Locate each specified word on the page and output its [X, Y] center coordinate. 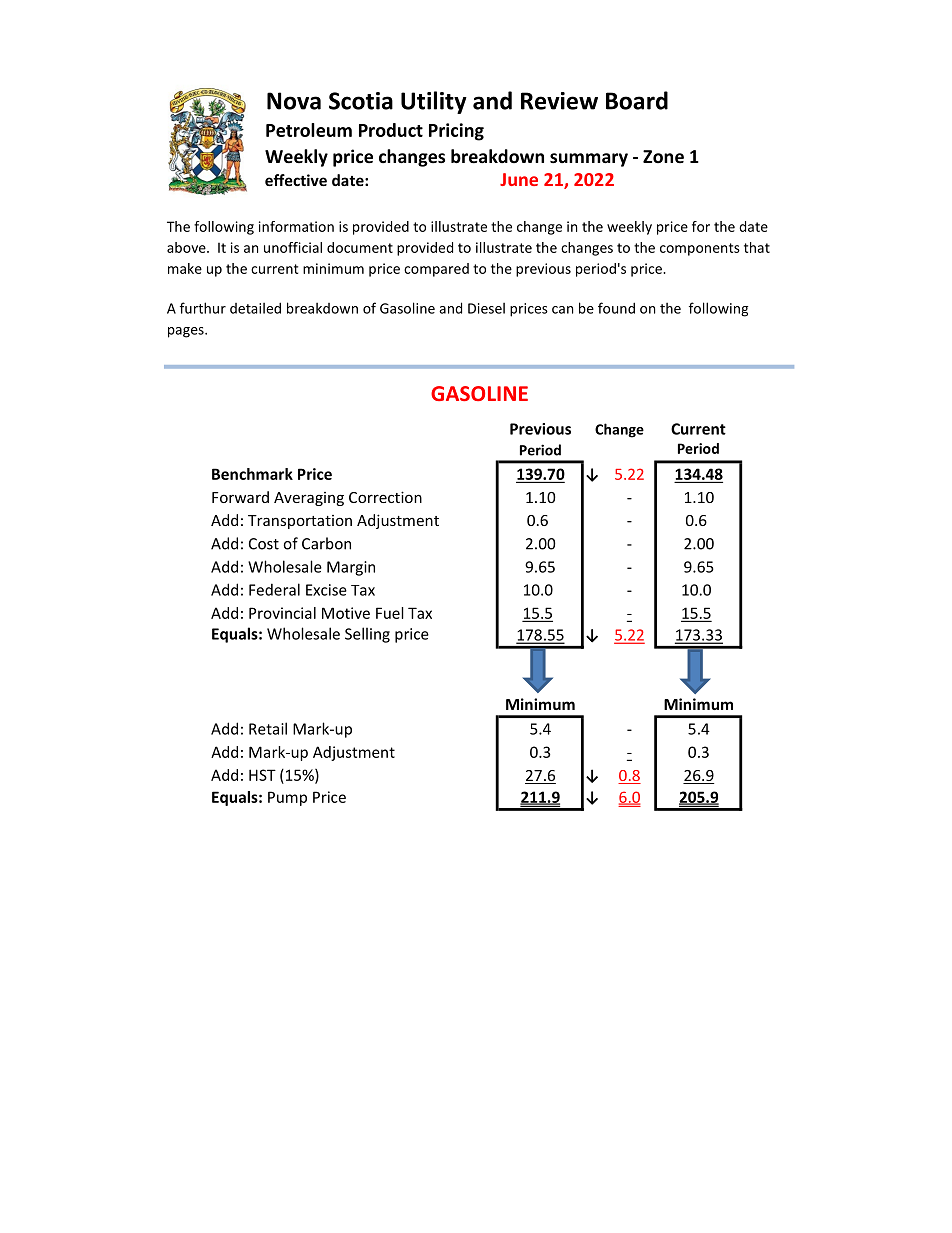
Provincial [282, 613]
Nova [294, 101]
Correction [385, 497]
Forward [240, 497]
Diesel [486, 308]
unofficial [293, 247]
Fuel [390, 613]
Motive [346, 613]
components [700, 249]
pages [187, 332]
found [616, 308]
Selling [367, 635]
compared [436, 270]
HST [262, 775]
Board [637, 100]
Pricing [456, 132]
